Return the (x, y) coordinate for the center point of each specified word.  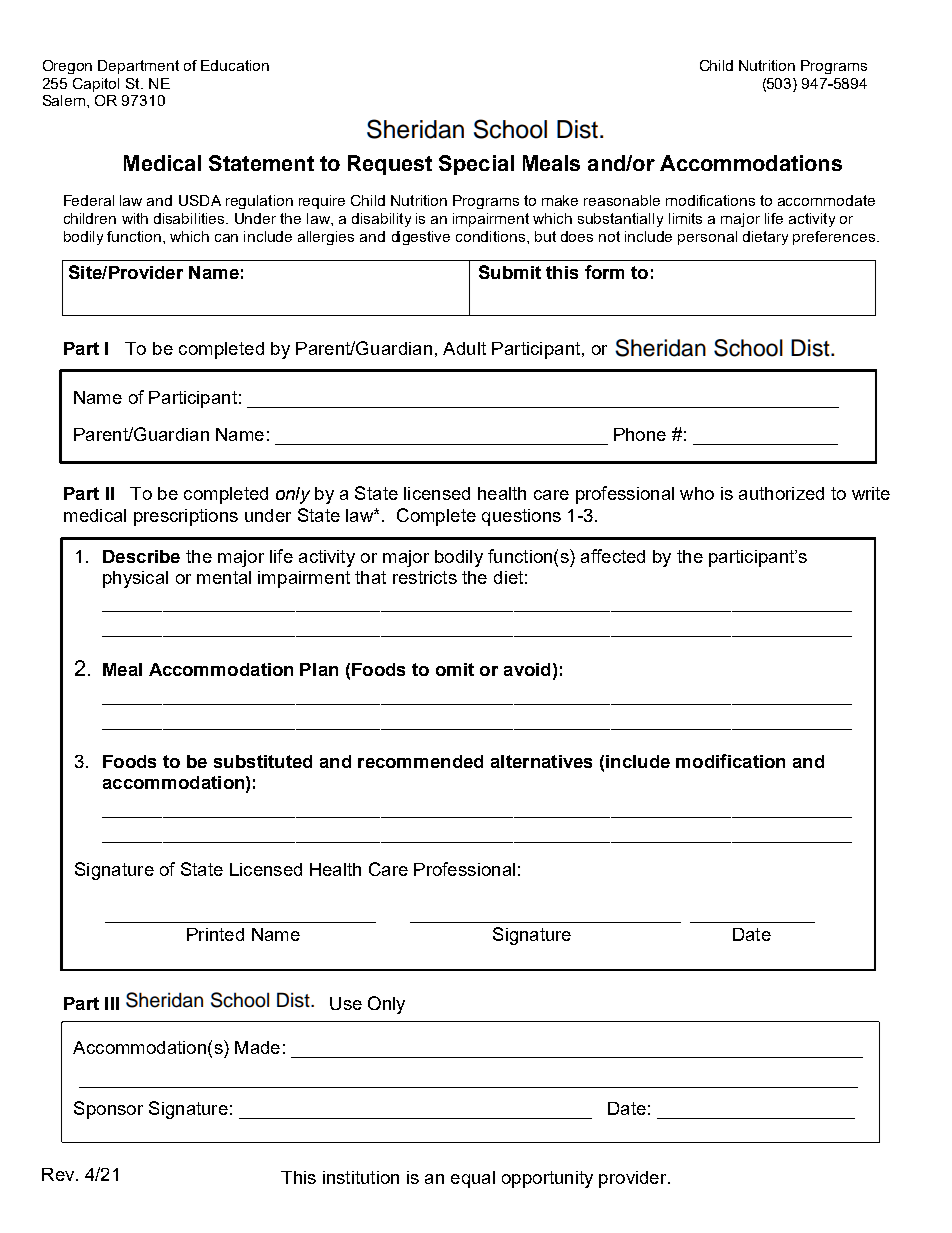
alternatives (541, 761)
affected (613, 556)
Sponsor (108, 1110)
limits (685, 218)
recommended (420, 761)
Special (476, 165)
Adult (464, 348)
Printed (215, 934)
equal (473, 1179)
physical (135, 579)
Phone (640, 434)
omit (455, 669)
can (226, 238)
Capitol (96, 85)
